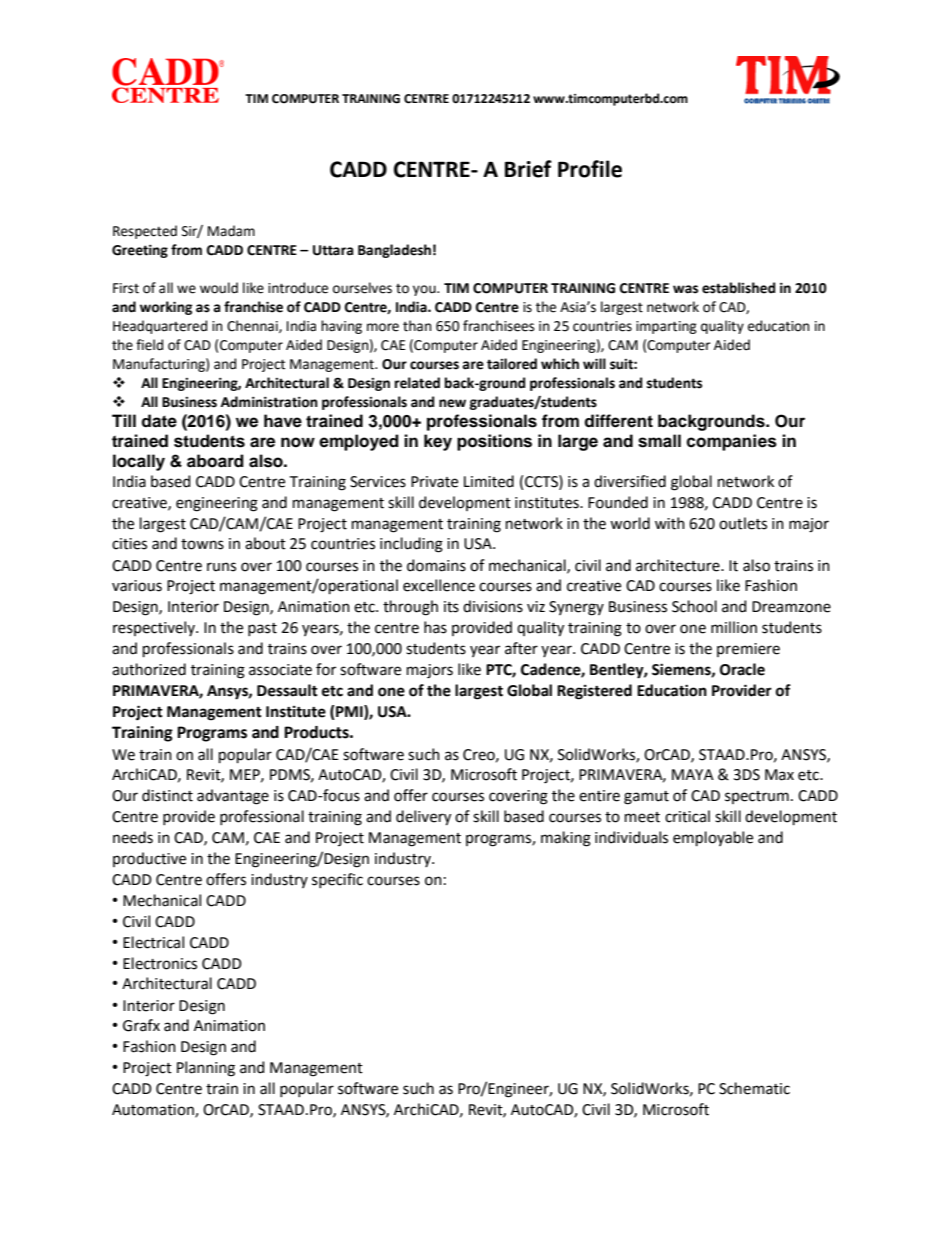  Describe the element at coordinates (206, 1069) in the screenshot. I see `Planning` at that location.
